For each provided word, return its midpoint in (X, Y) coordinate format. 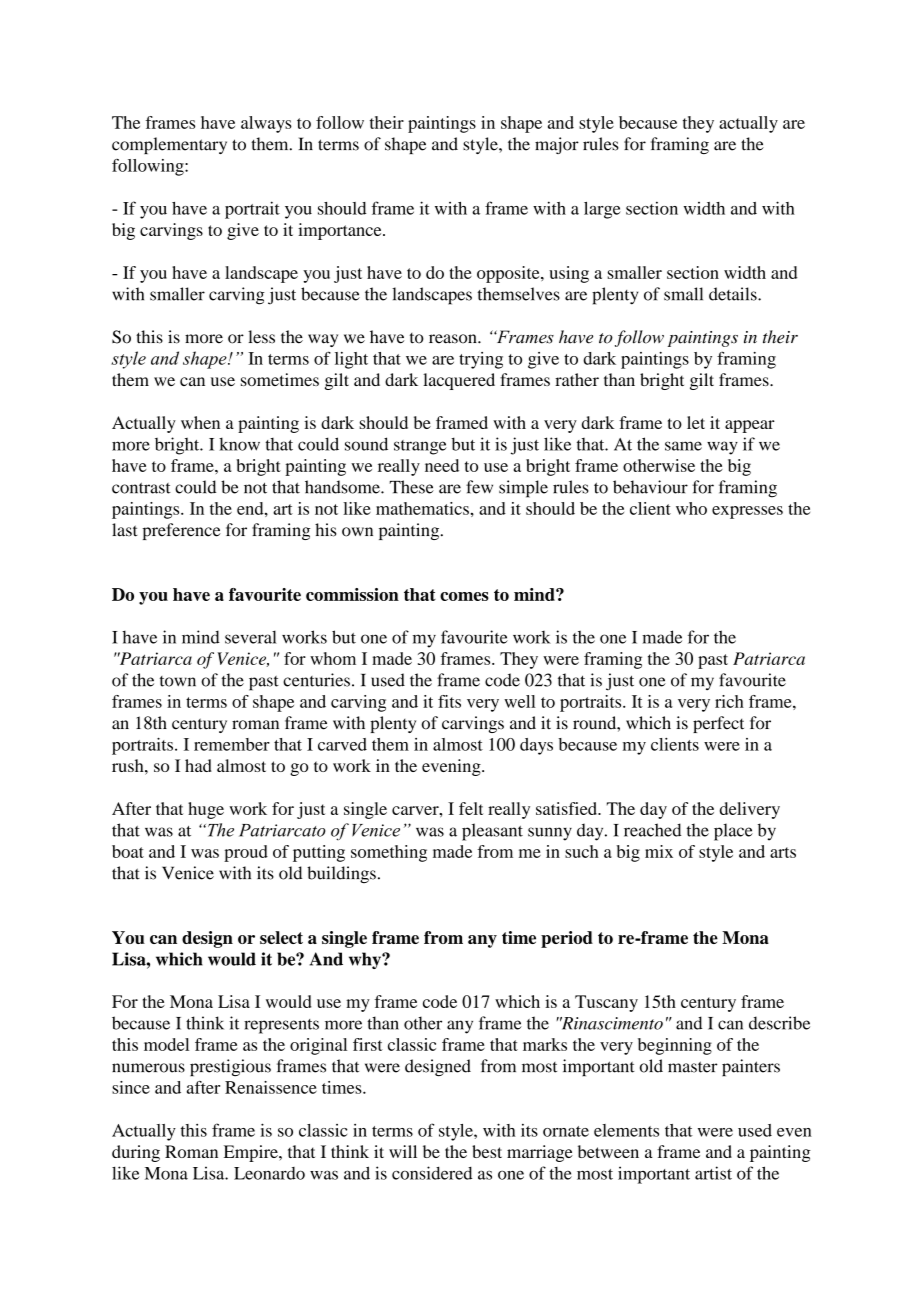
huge (206, 810)
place (733, 832)
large (602, 210)
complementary (169, 145)
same (683, 446)
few (479, 487)
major (557, 145)
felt (471, 808)
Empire (252, 1153)
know (239, 444)
